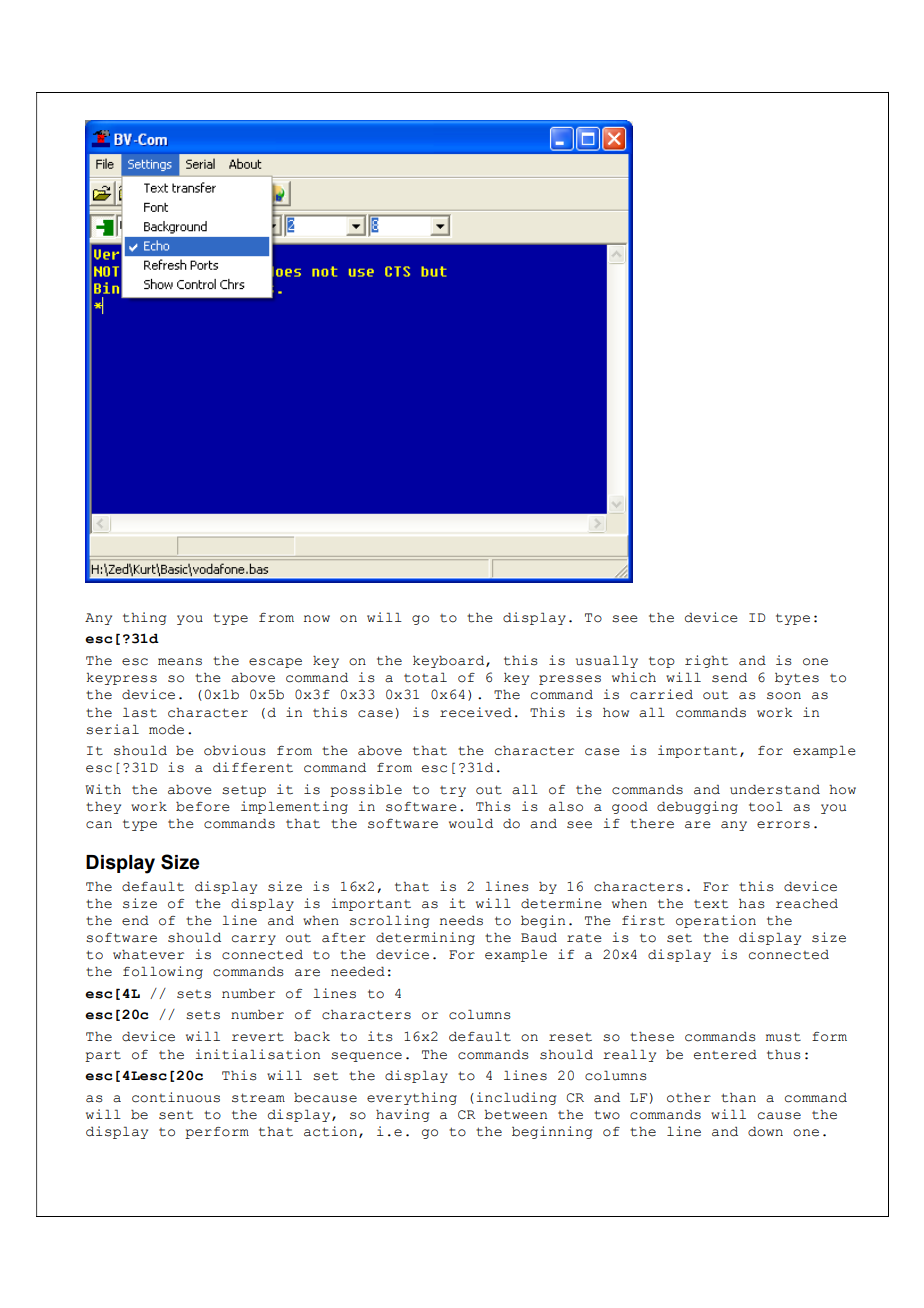 The height and width of the image is (1308, 924). Describe the element at coordinates (711, 904) in the image. I see `text` at that location.
